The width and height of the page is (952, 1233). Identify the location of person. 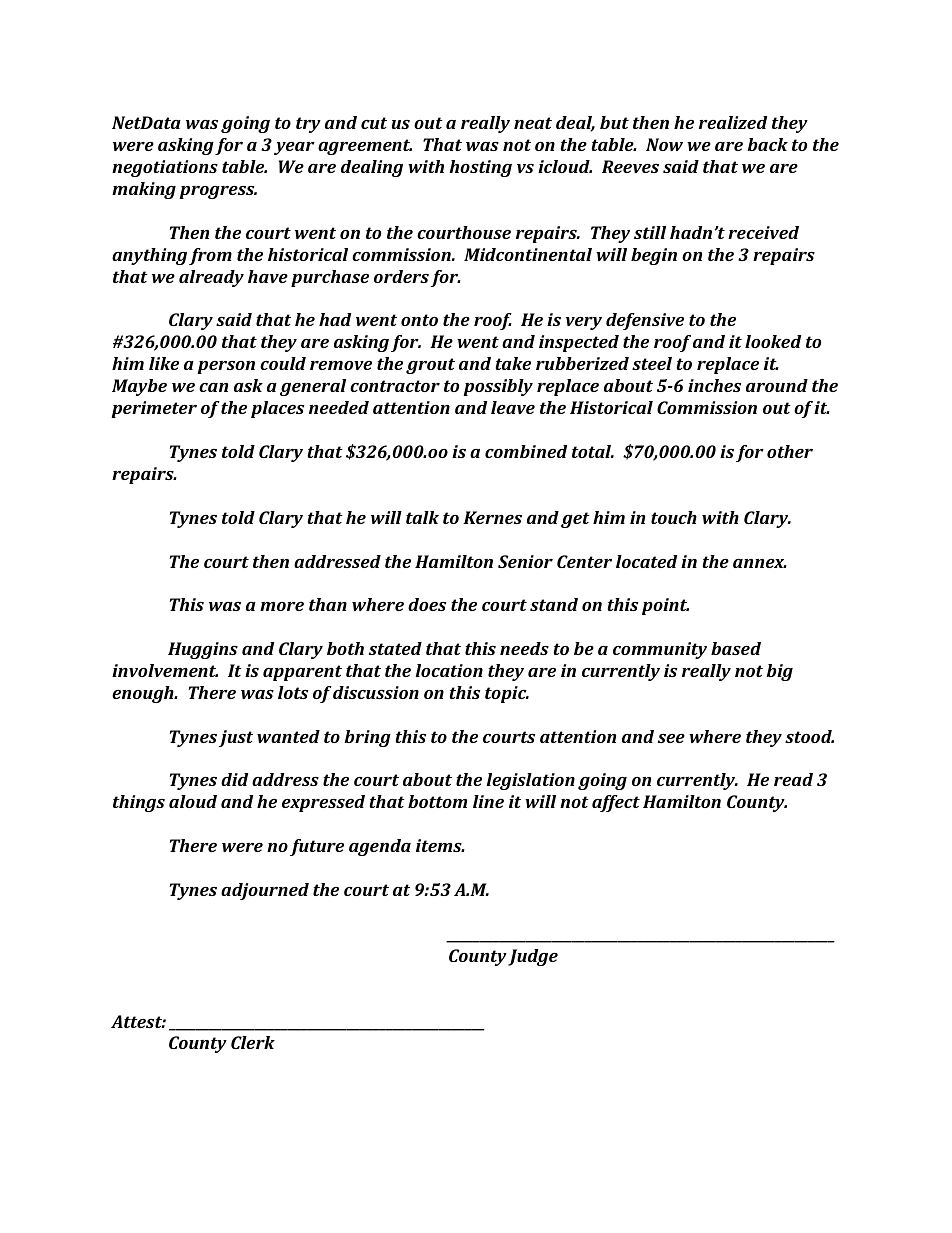
(226, 367).
